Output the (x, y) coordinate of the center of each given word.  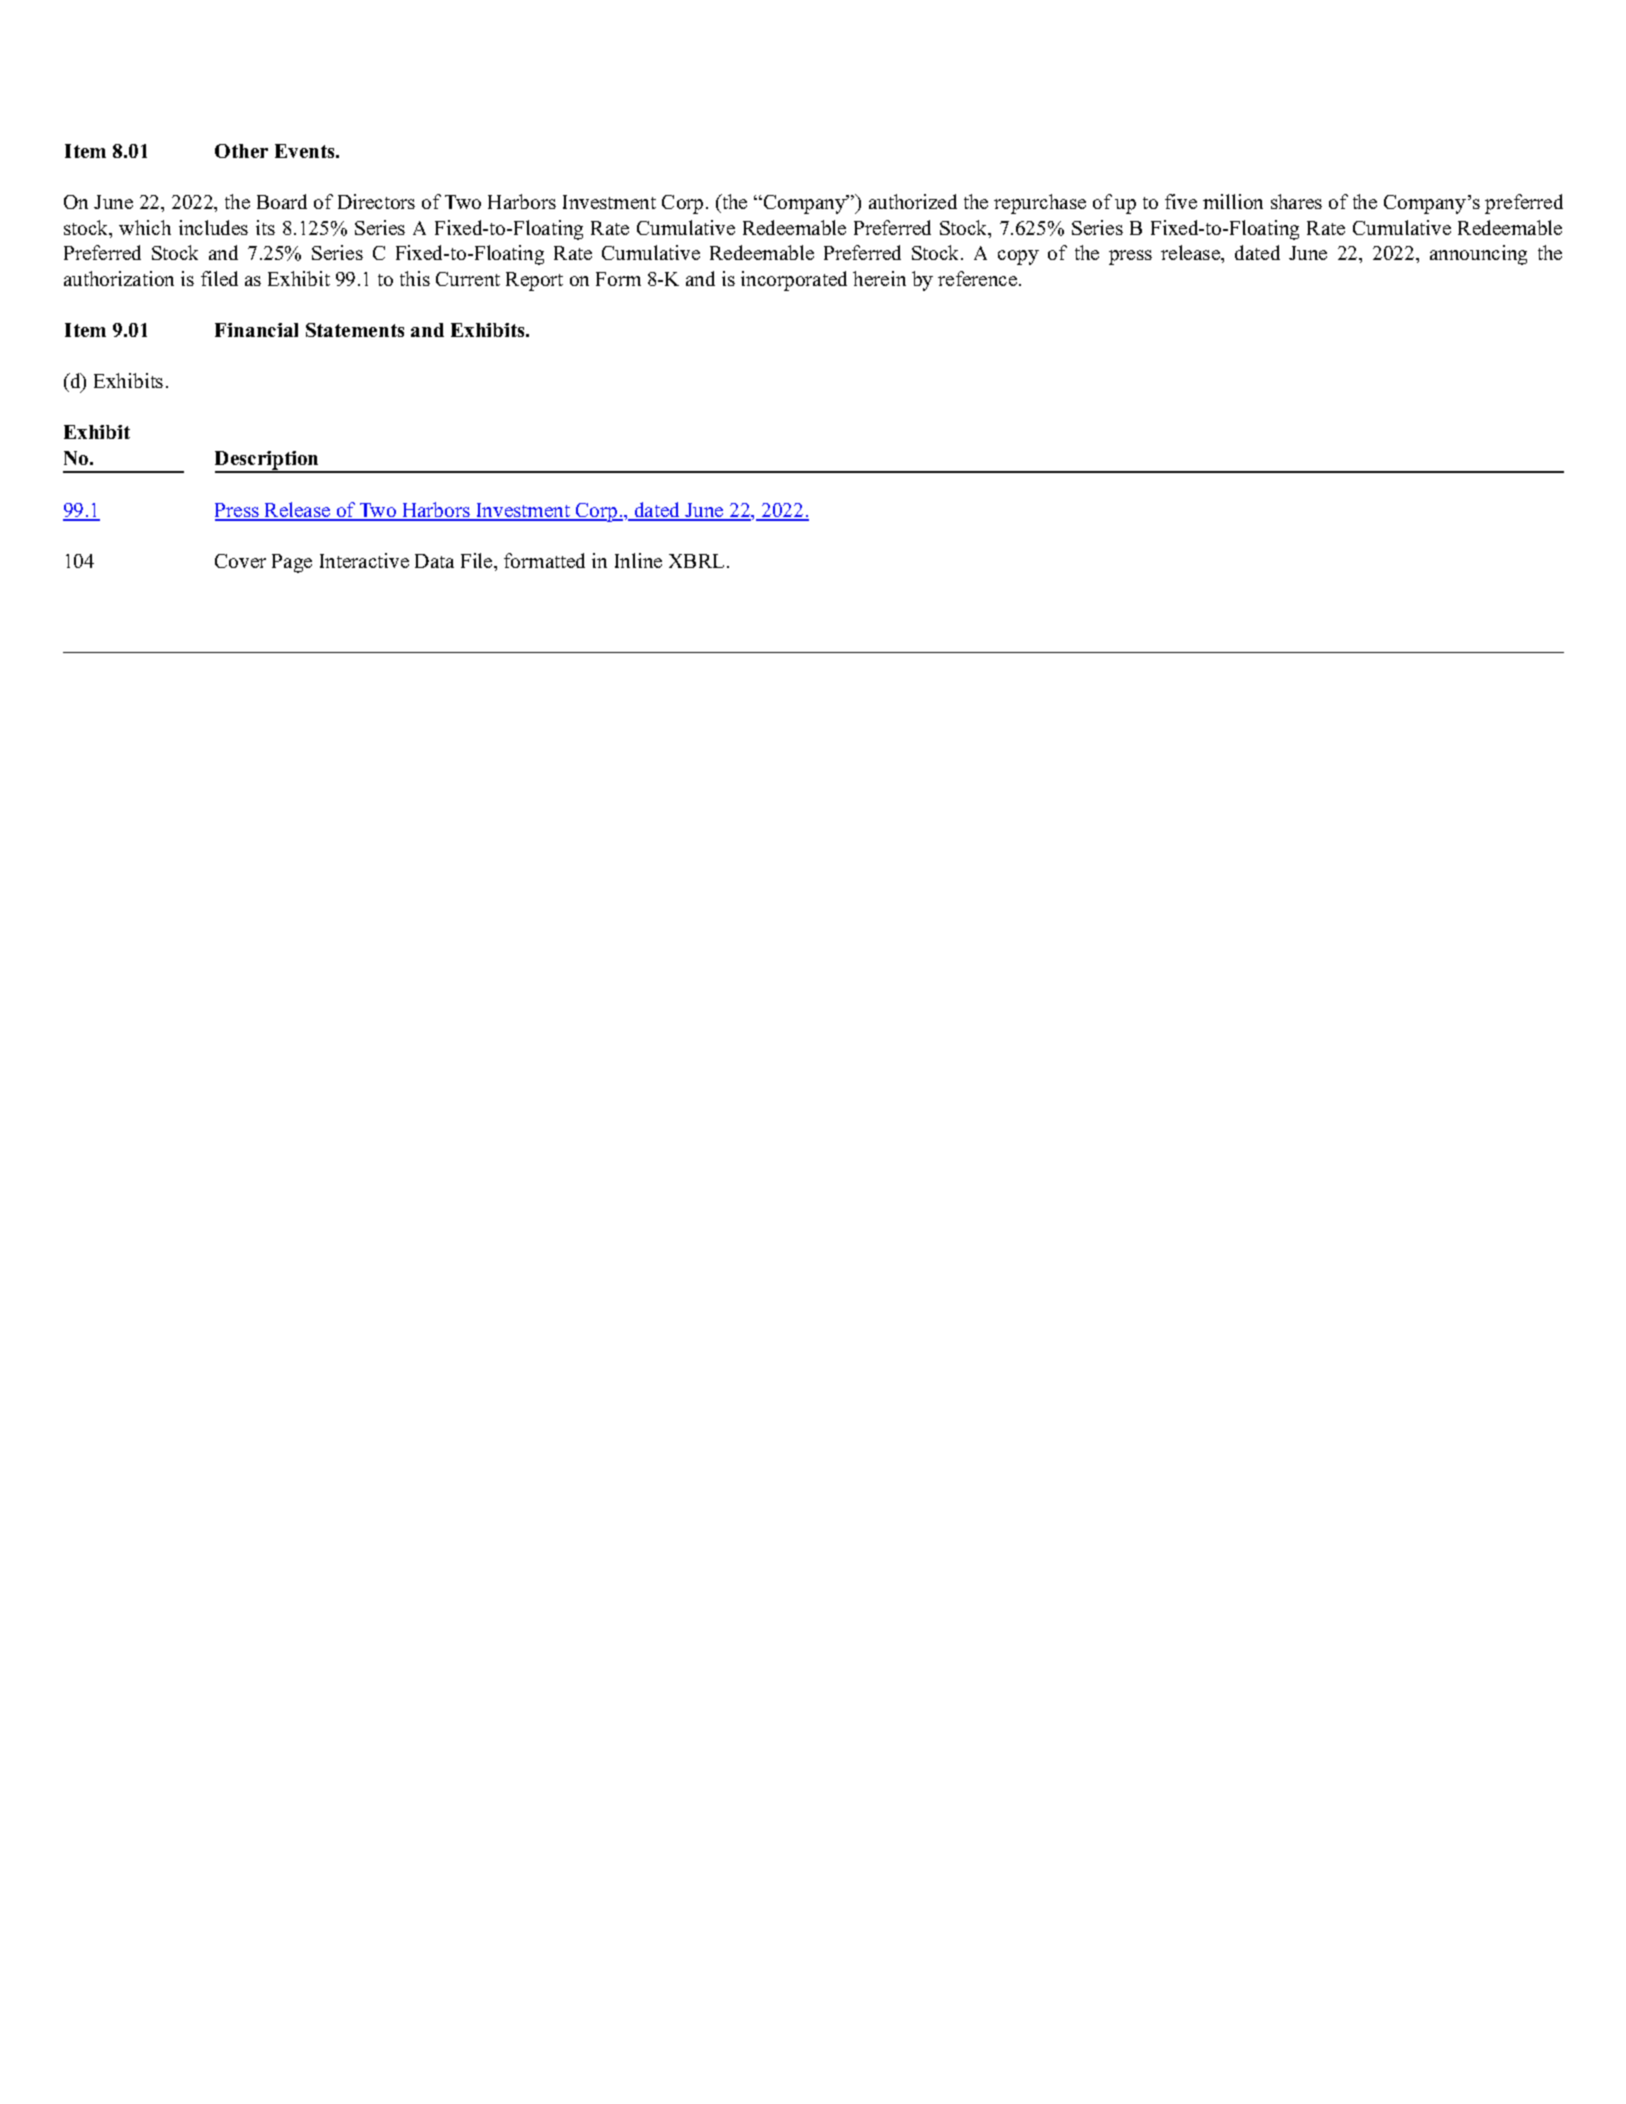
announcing (1478, 255)
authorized (913, 201)
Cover (240, 561)
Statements (355, 330)
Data (434, 561)
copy (1018, 257)
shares (1296, 201)
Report (534, 281)
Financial (256, 330)
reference (979, 278)
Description (268, 461)
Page (292, 563)
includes (213, 227)
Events (306, 151)
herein (879, 278)
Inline (638, 560)
